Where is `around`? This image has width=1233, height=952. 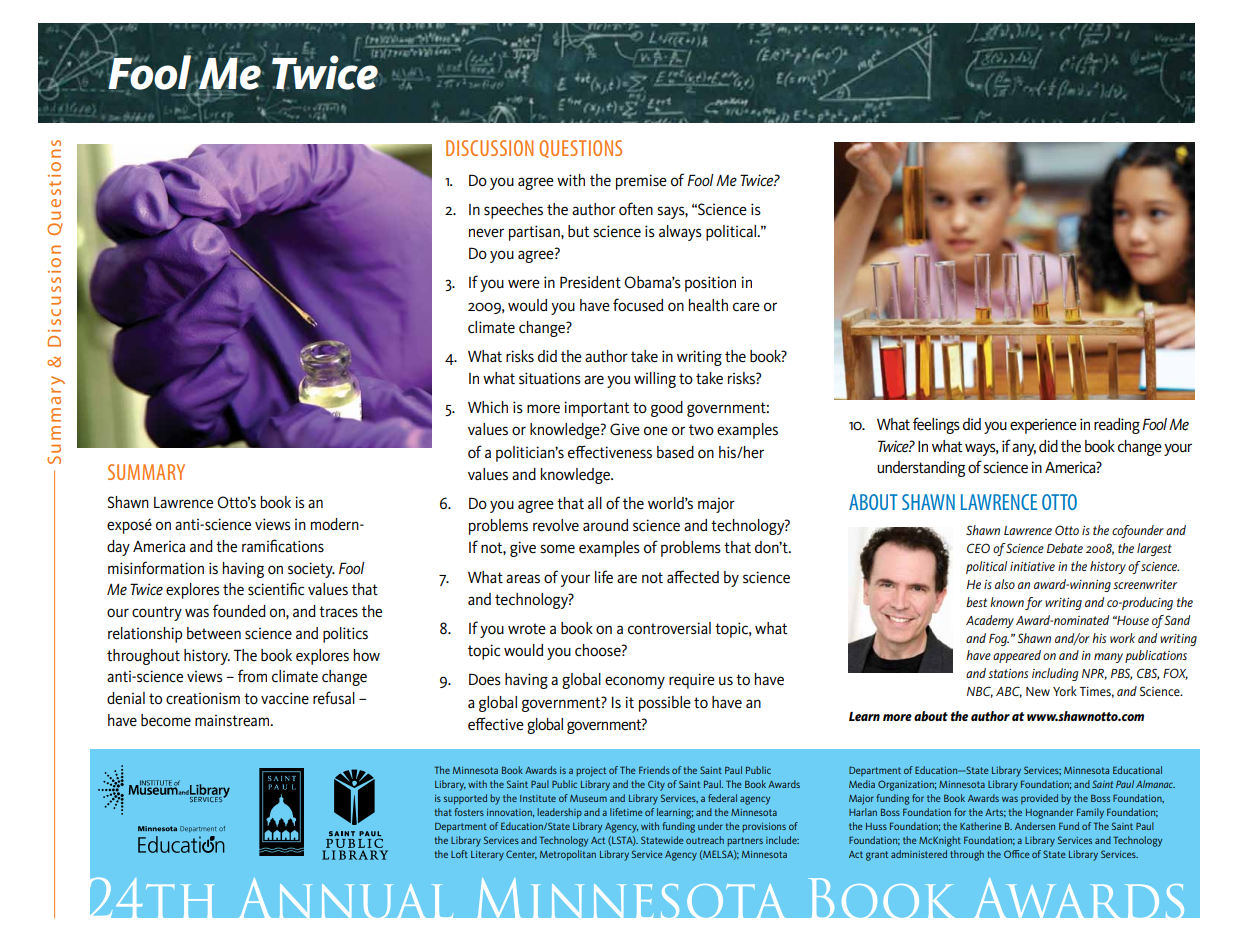 around is located at coordinates (605, 525).
